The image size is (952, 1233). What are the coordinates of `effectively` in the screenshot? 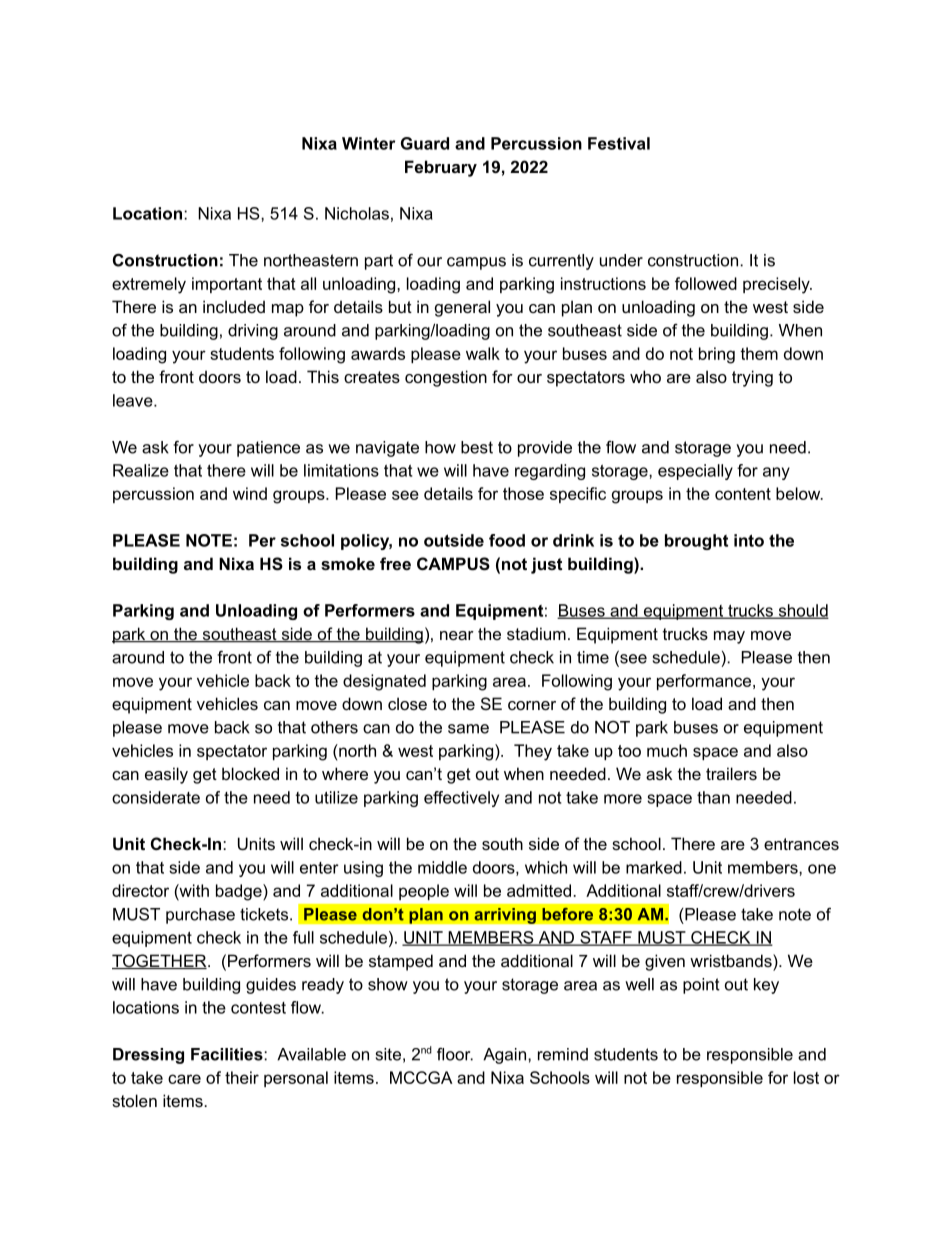 It's located at (461, 799).
